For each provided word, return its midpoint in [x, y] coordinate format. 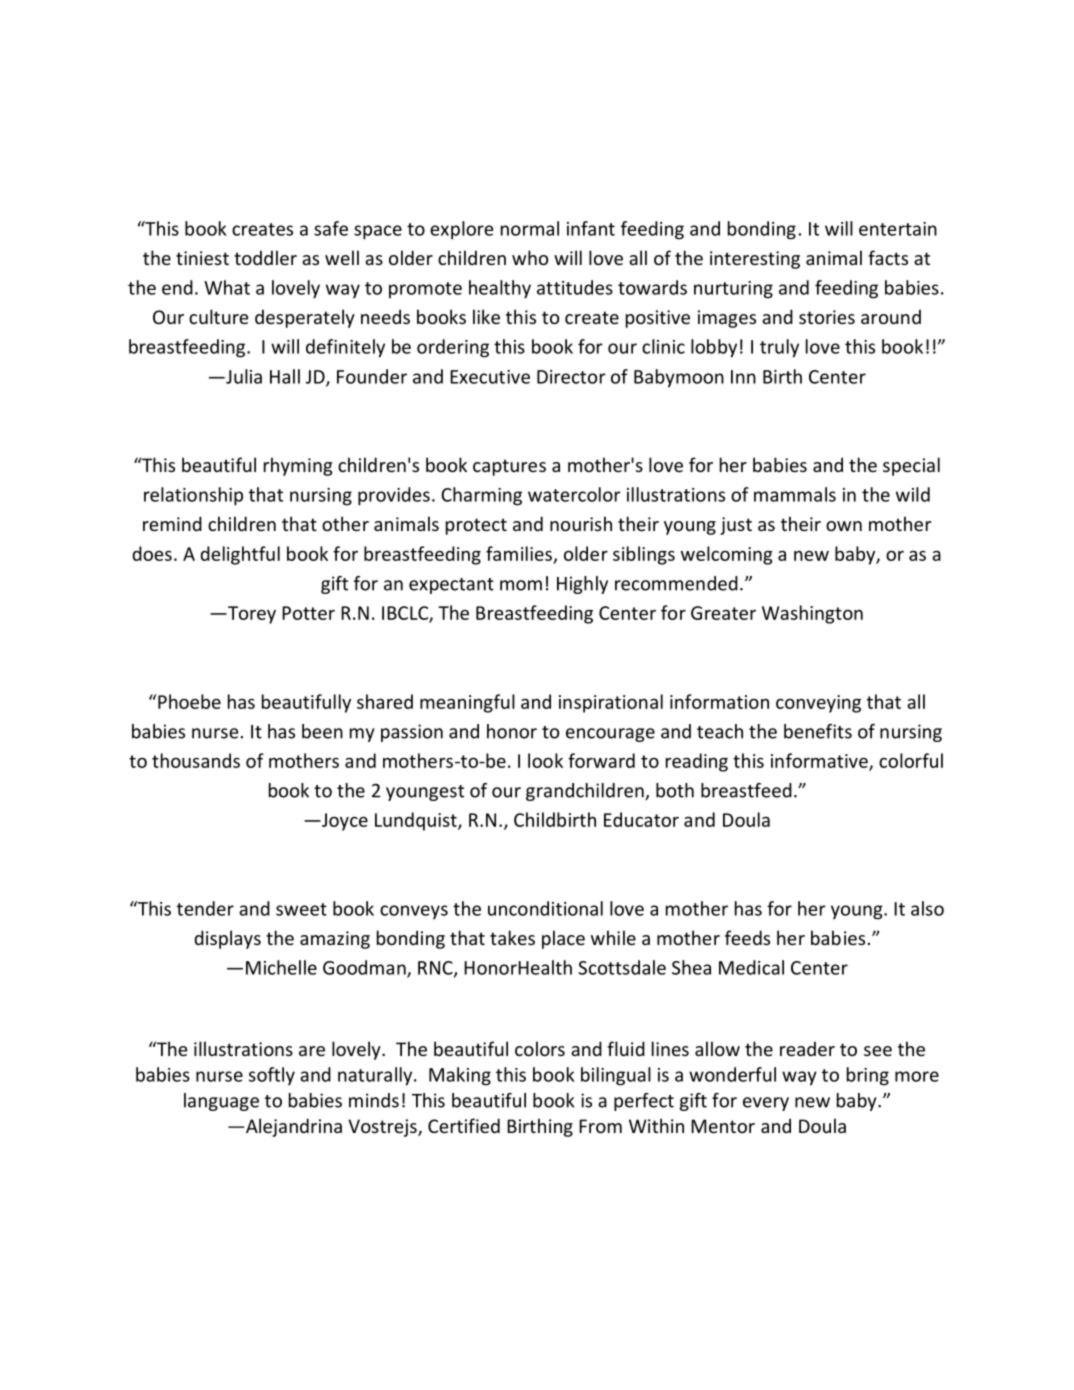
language [221, 1102]
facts [888, 257]
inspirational [611, 703]
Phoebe [189, 701]
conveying [818, 704]
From [600, 1126]
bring [868, 1076]
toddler [265, 257]
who [530, 257]
